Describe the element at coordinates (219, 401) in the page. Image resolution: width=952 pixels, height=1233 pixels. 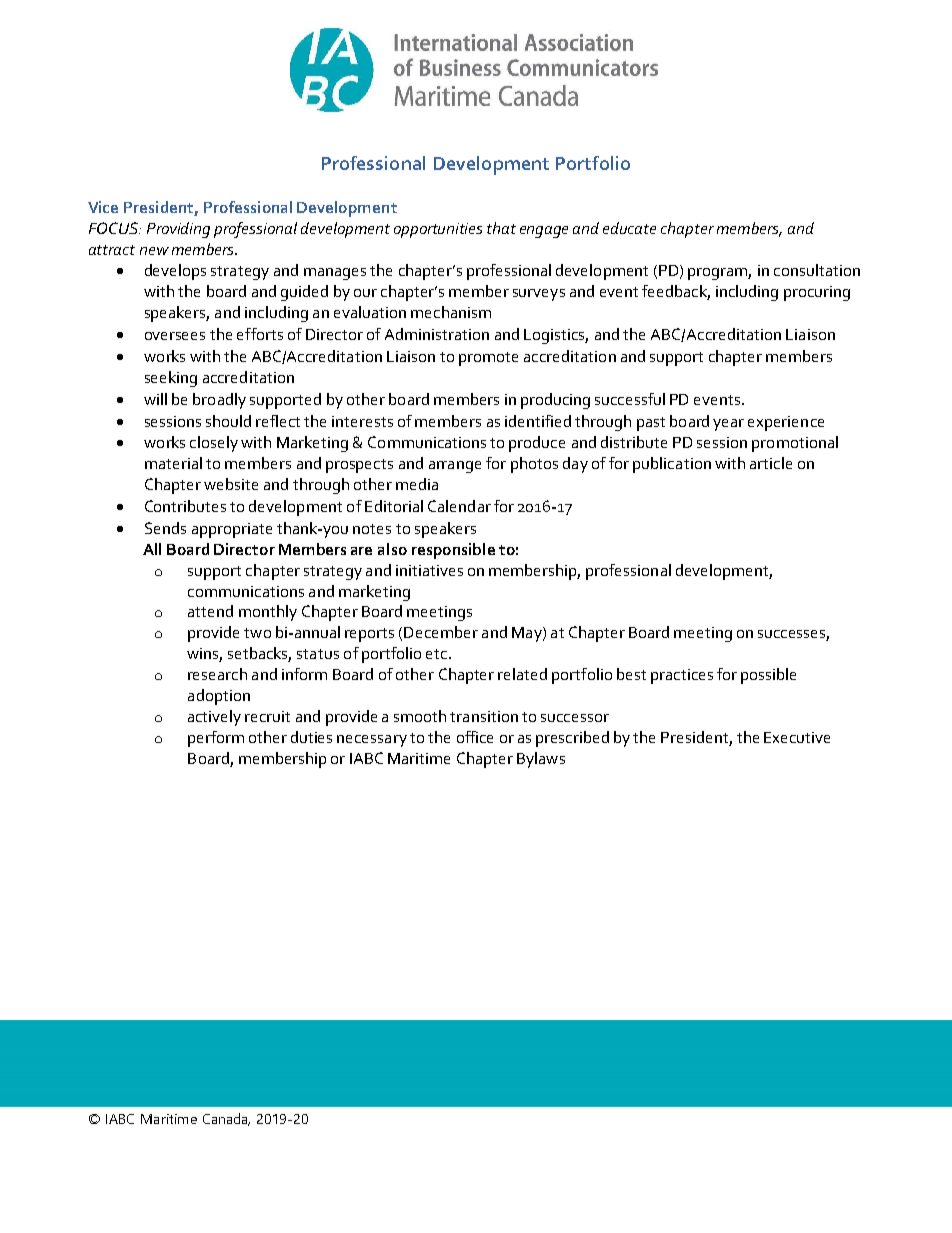
I see `broadly` at that location.
